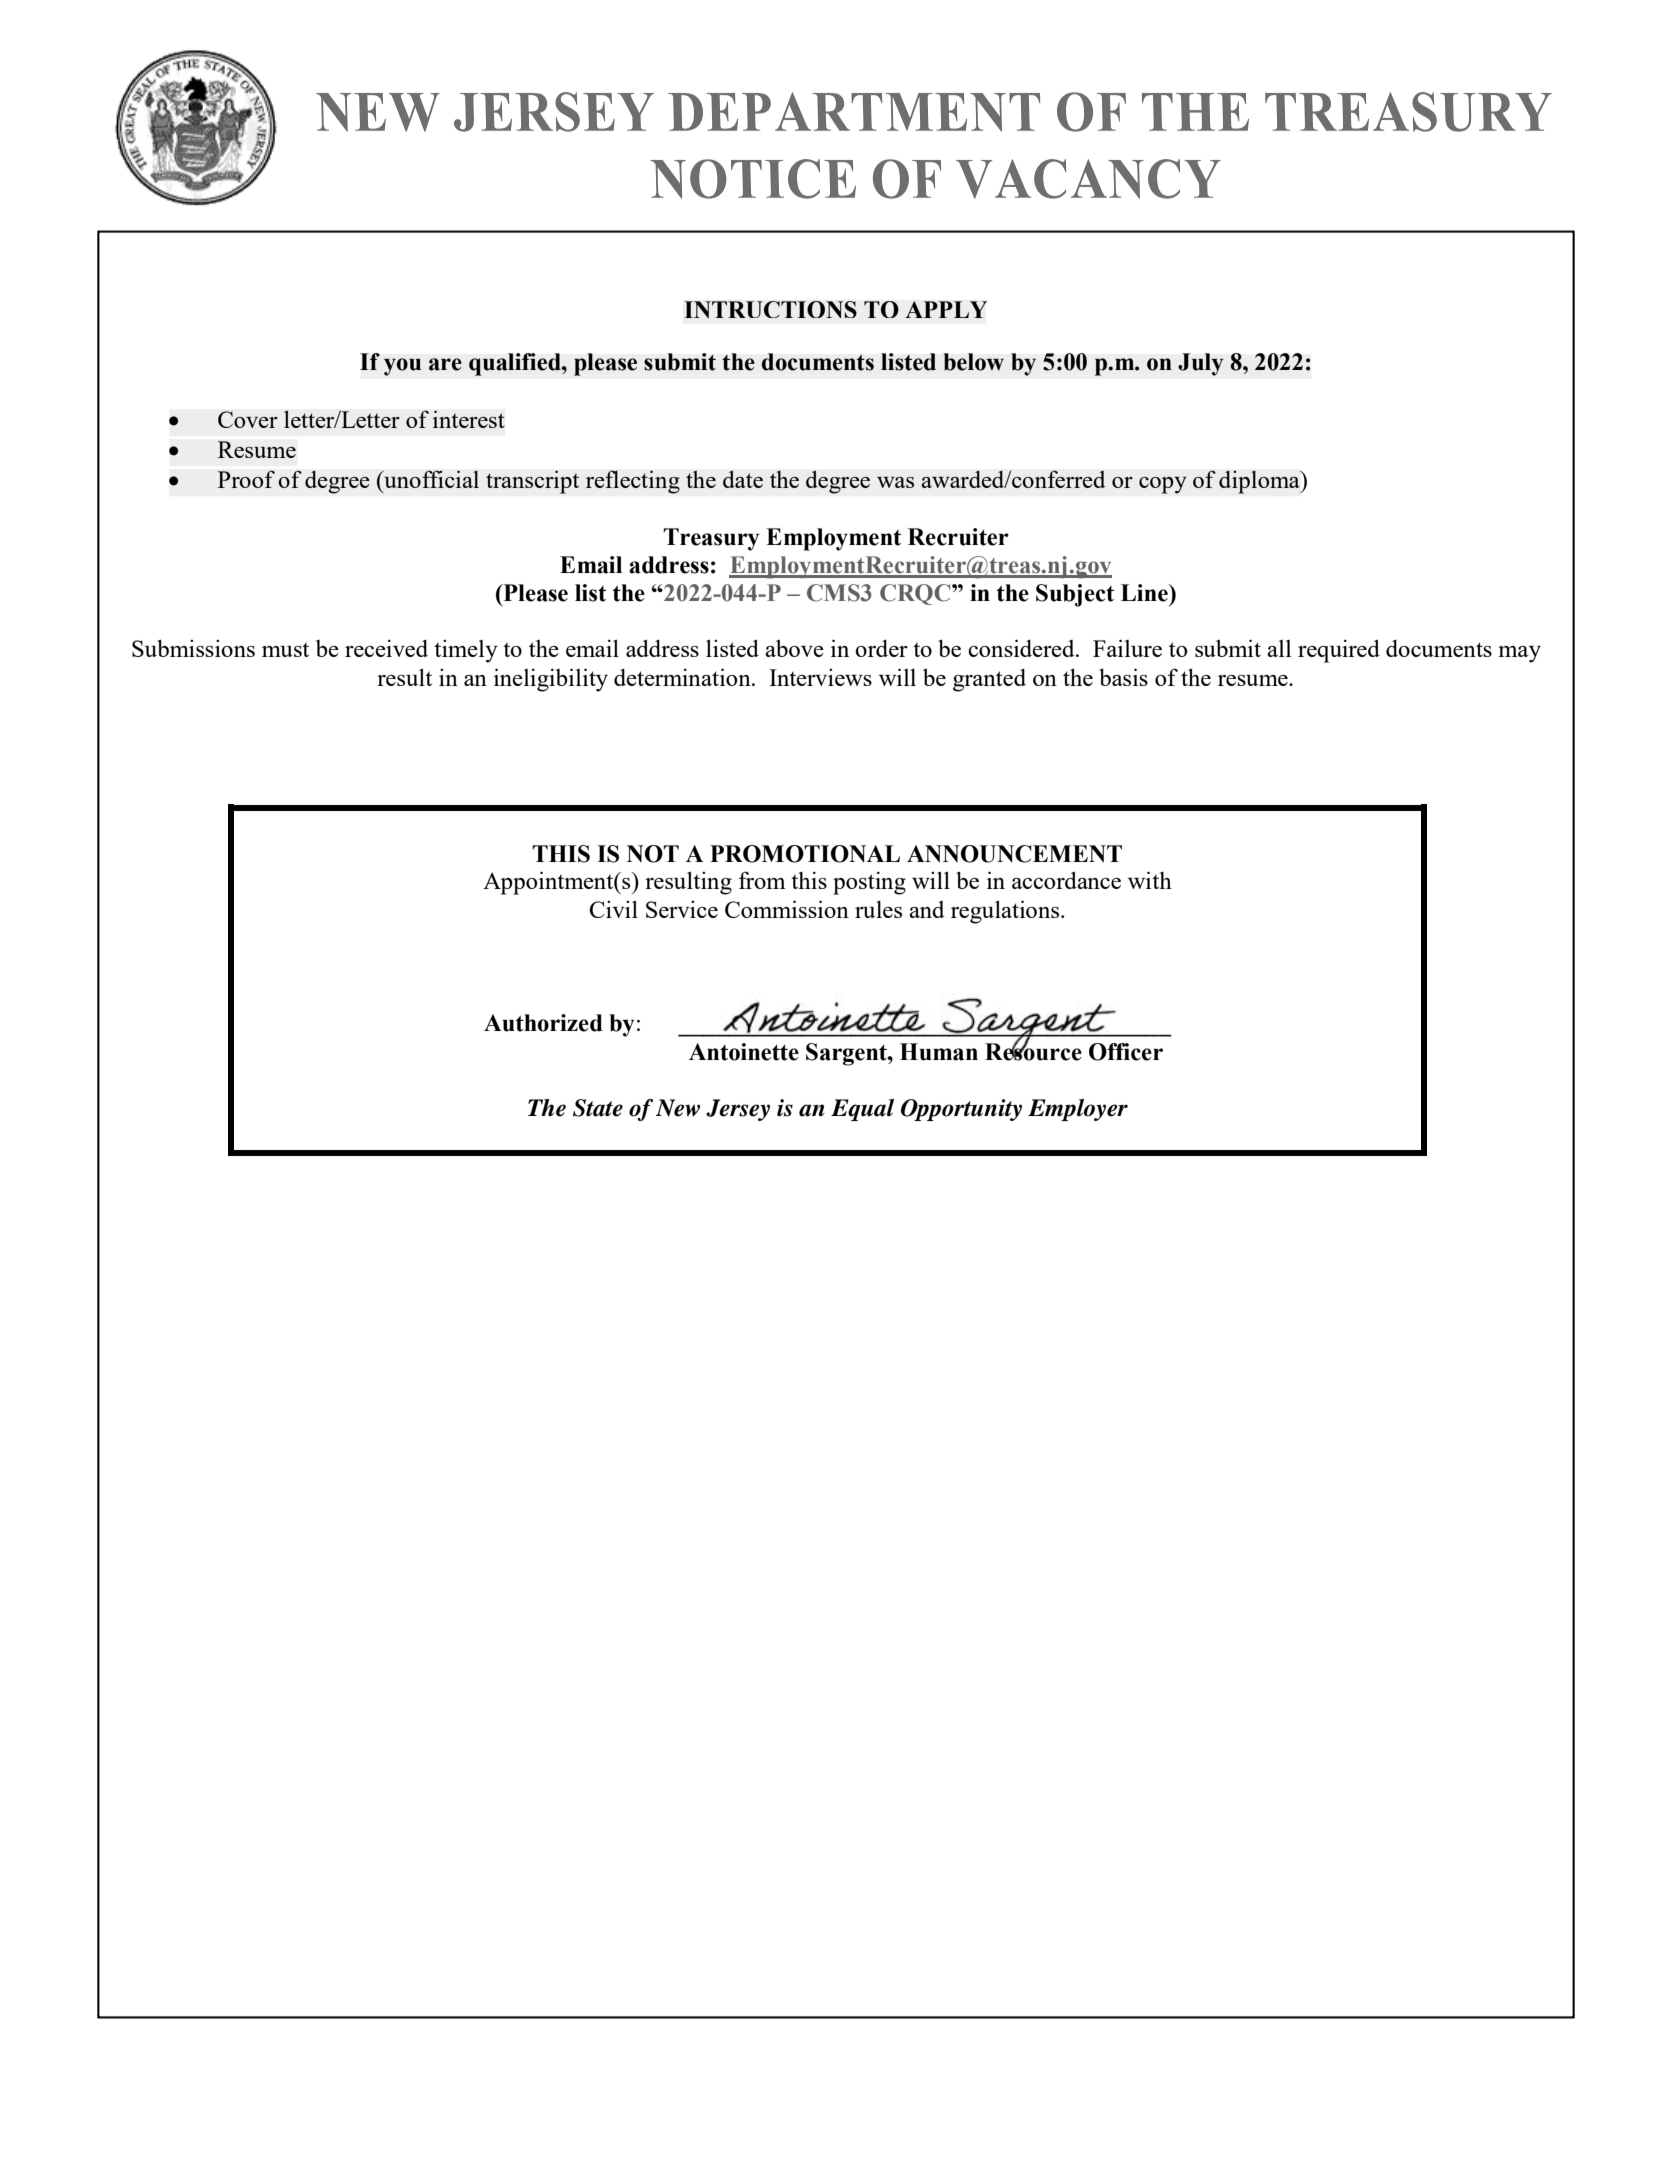 This page has height=2163, width=1672. What do you see at coordinates (386, 648) in the page?
I see `received` at bounding box center [386, 648].
